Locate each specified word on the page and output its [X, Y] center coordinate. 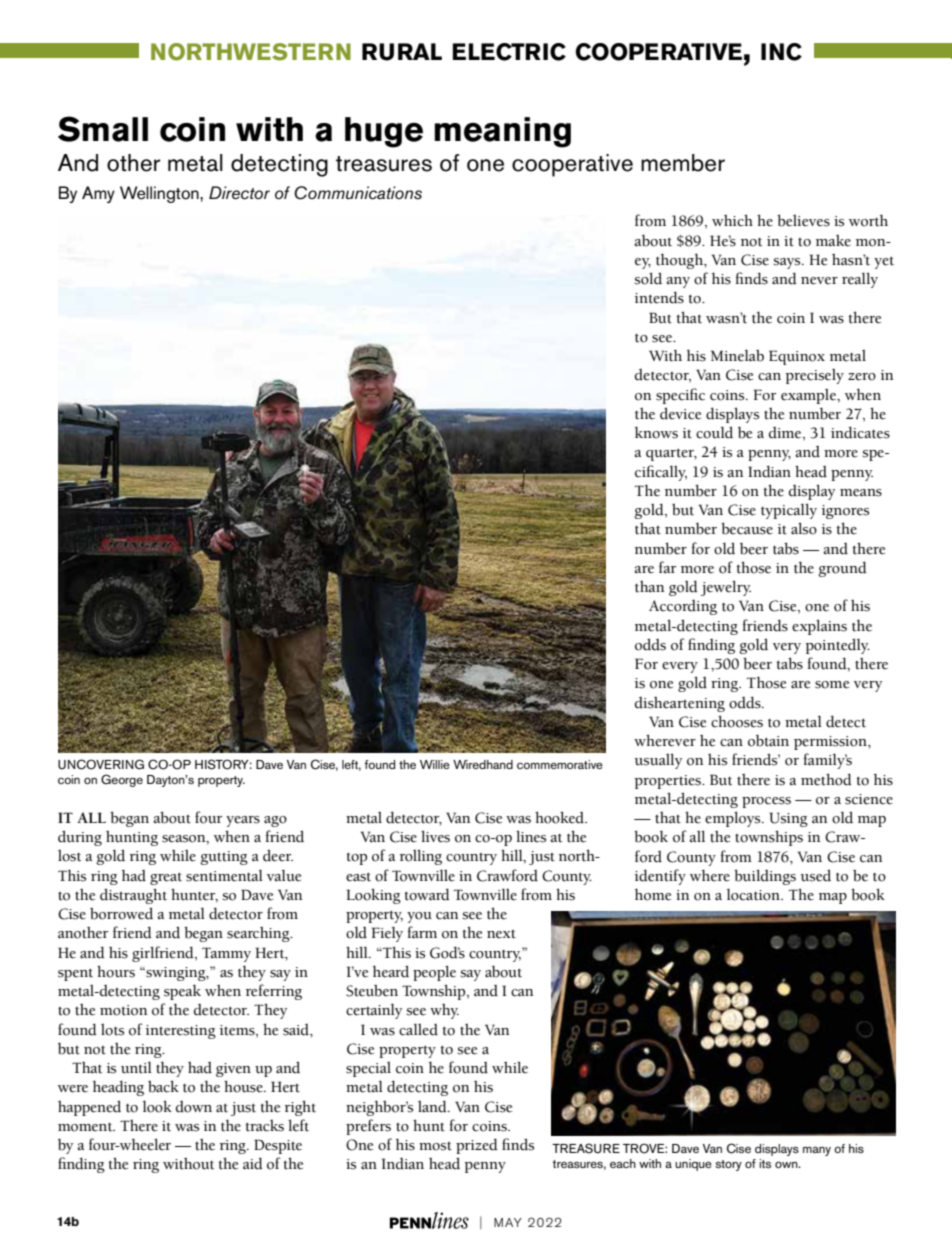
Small [103, 129]
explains [819, 627]
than [649, 587]
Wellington [160, 194]
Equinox [797, 357]
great [166, 878]
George [122, 780]
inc [781, 52]
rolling [421, 857]
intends [659, 297]
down [194, 1107]
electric [509, 52]
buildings [765, 877]
